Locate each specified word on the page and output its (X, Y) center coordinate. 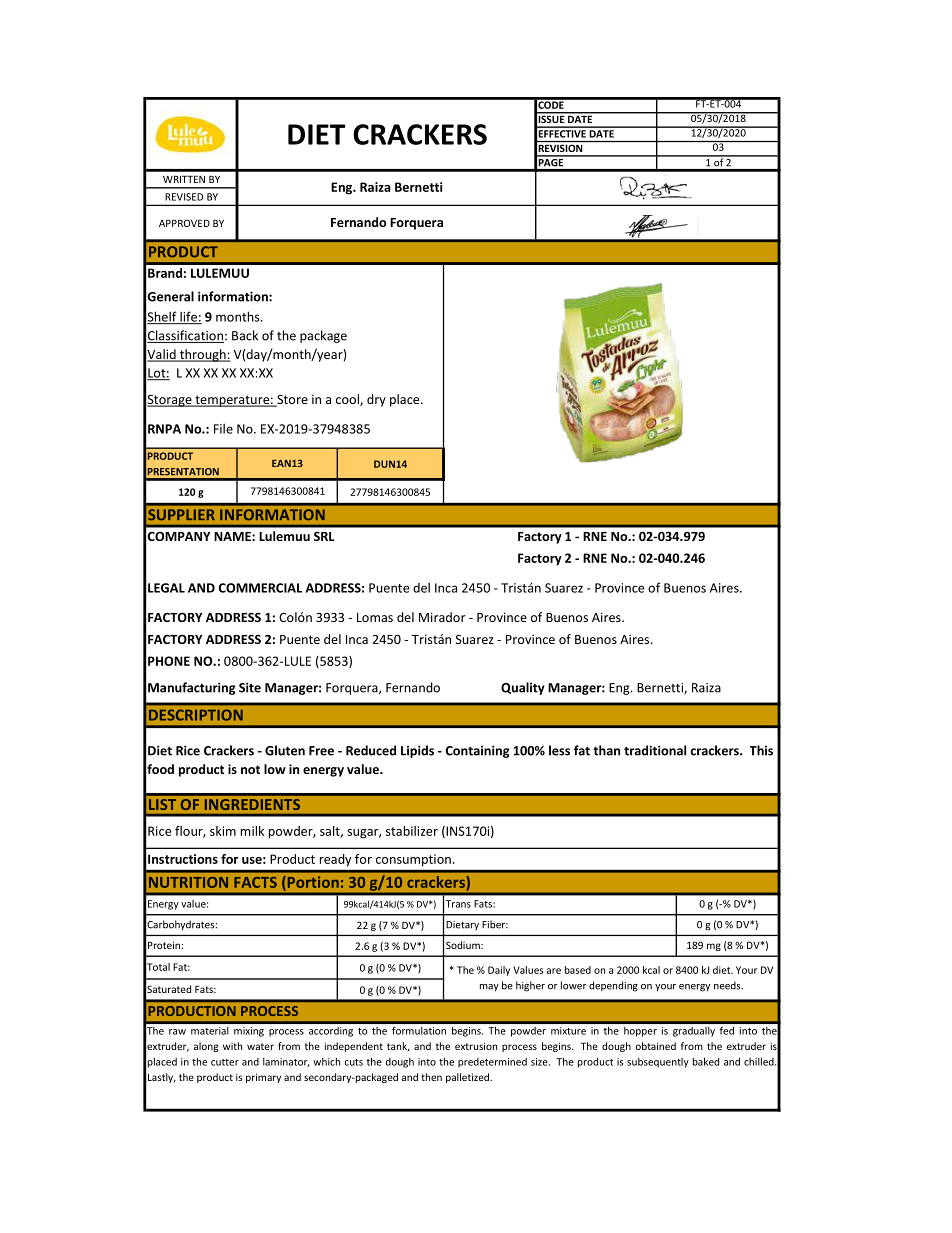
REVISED (184, 197)
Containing (477, 751)
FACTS (255, 882)
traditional (655, 750)
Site (250, 687)
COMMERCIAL (260, 588)
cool (348, 400)
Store (291, 401)
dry (376, 400)
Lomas (375, 617)
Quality (523, 688)
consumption (413, 860)
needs (728, 985)
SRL (324, 536)
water (260, 1046)
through (203, 355)
